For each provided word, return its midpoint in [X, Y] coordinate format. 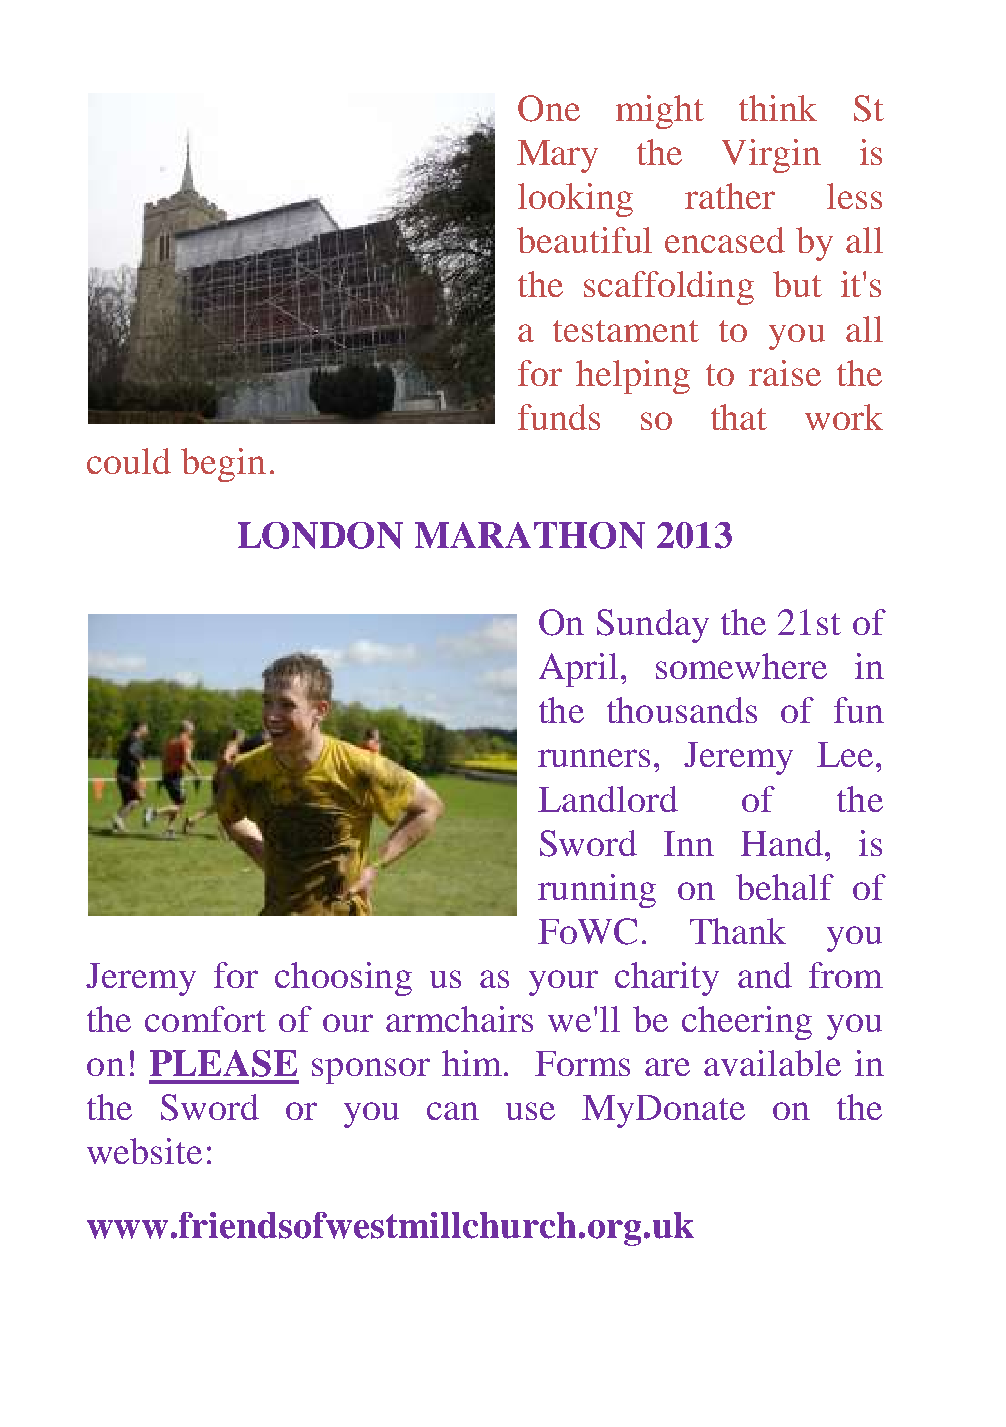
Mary [557, 156]
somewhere [741, 666]
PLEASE [223, 1063]
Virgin [771, 156]
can [453, 1111]
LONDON [320, 535]
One [549, 108]
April [578, 670]
